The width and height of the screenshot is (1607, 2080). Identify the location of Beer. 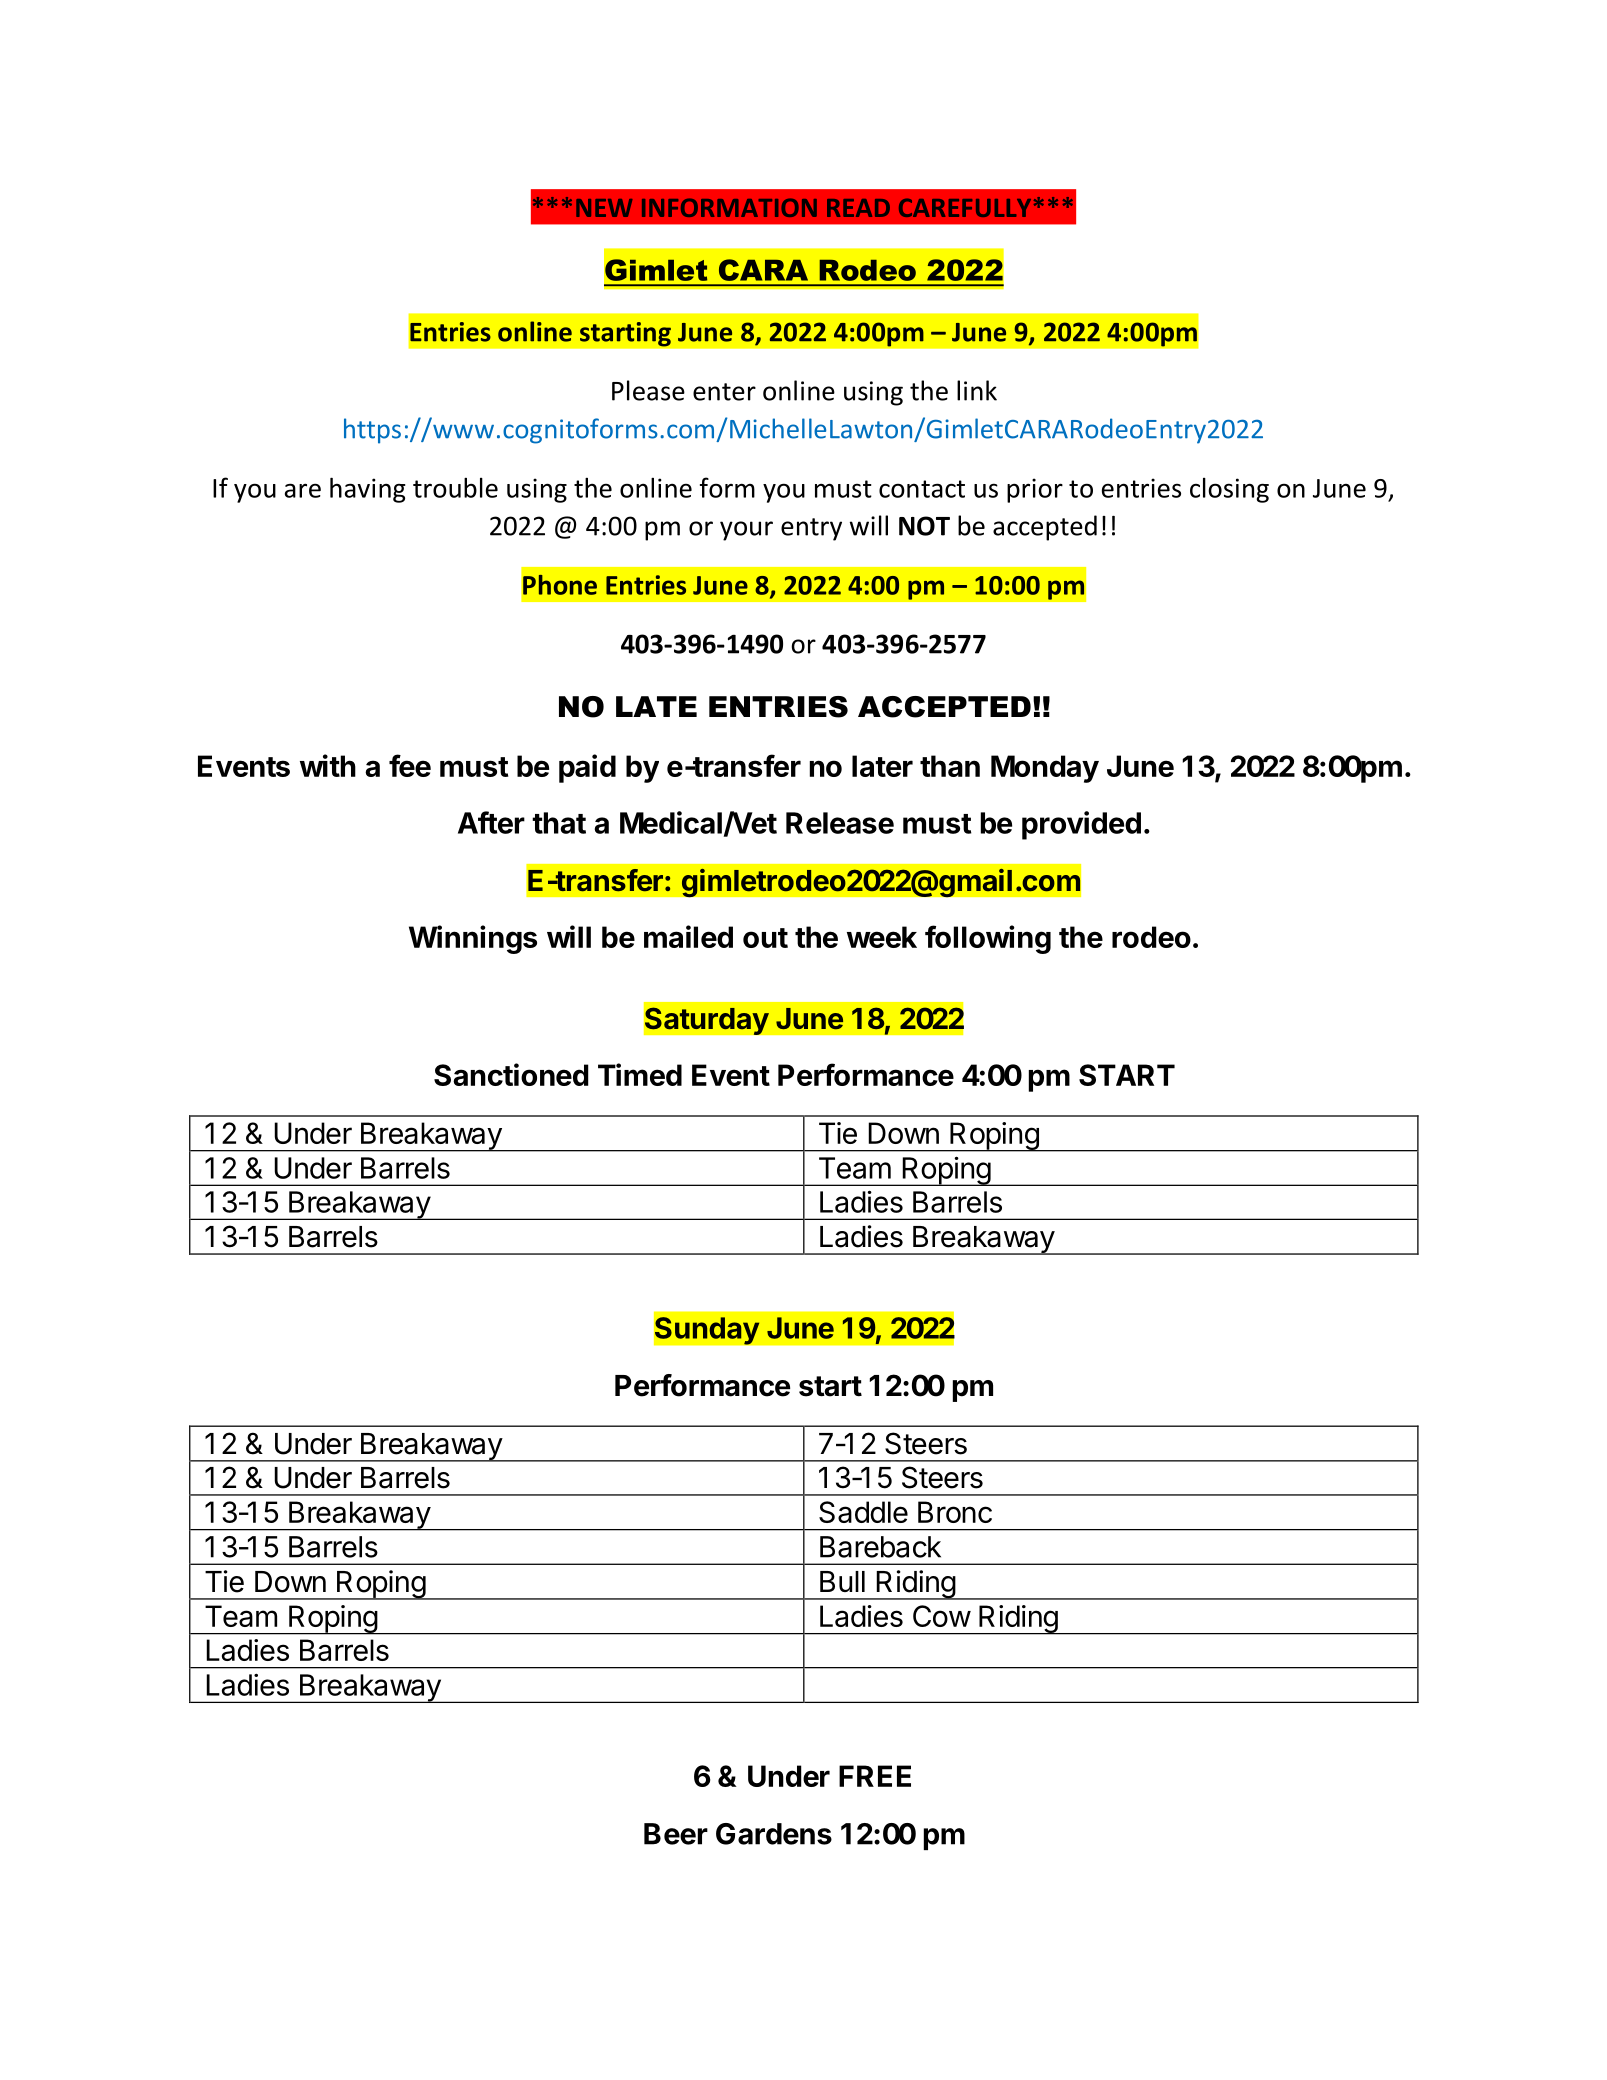
(676, 1834).
